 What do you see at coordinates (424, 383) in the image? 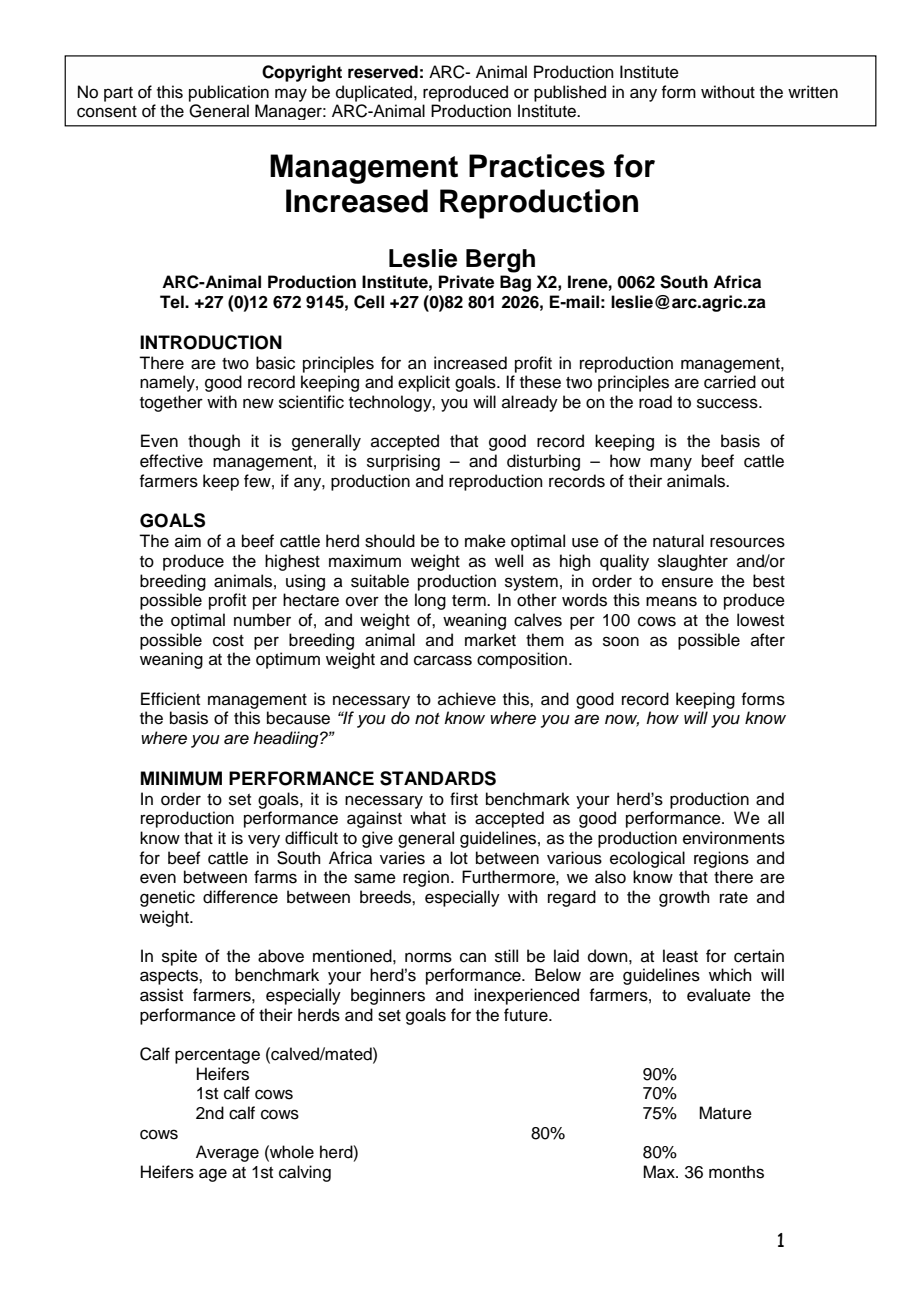
I see `explicit` at bounding box center [424, 383].
